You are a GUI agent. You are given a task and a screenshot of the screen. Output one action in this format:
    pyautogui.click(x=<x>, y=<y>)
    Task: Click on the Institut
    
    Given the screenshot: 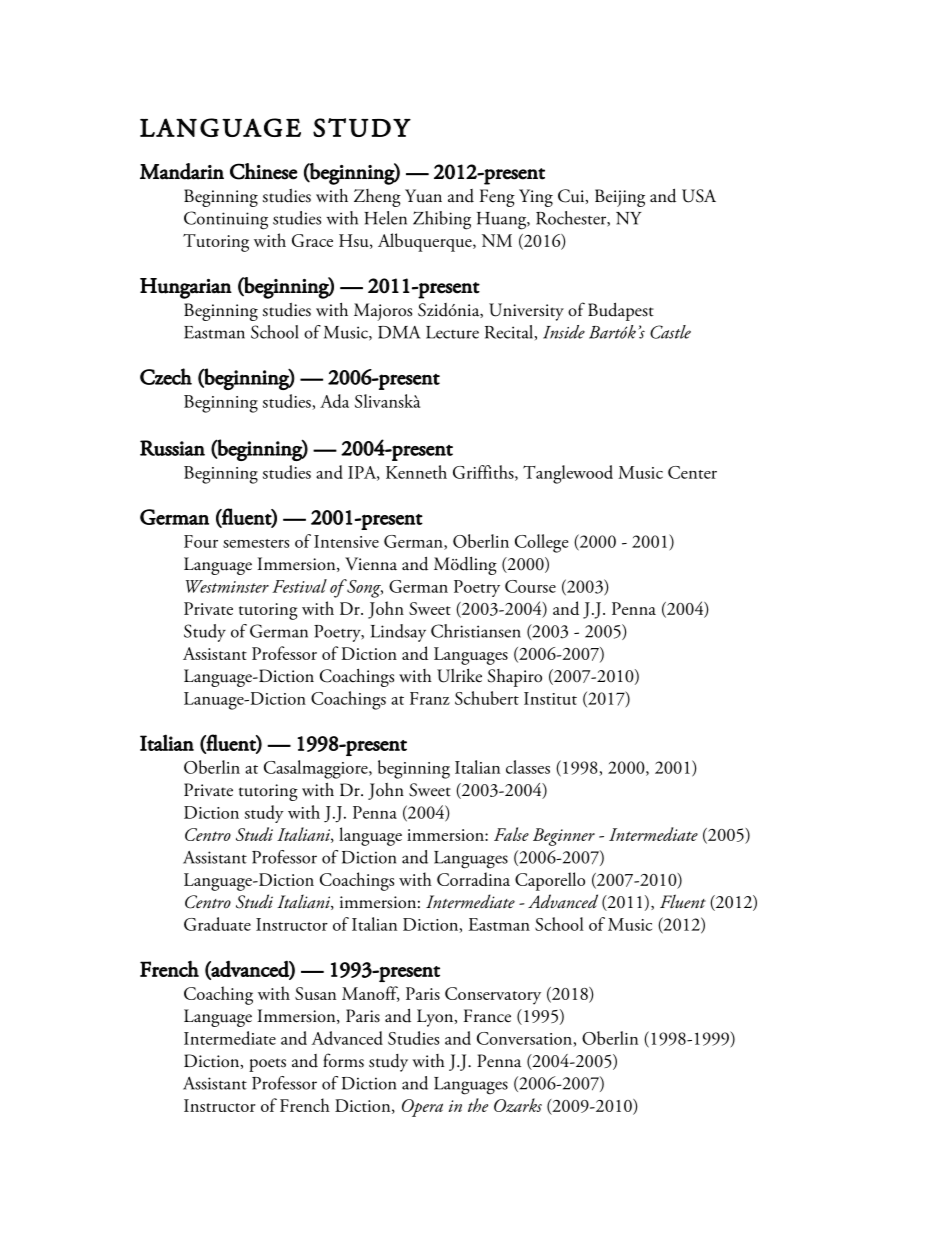 What is the action you would take?
    pyautogui.click(x=550, y=698)
